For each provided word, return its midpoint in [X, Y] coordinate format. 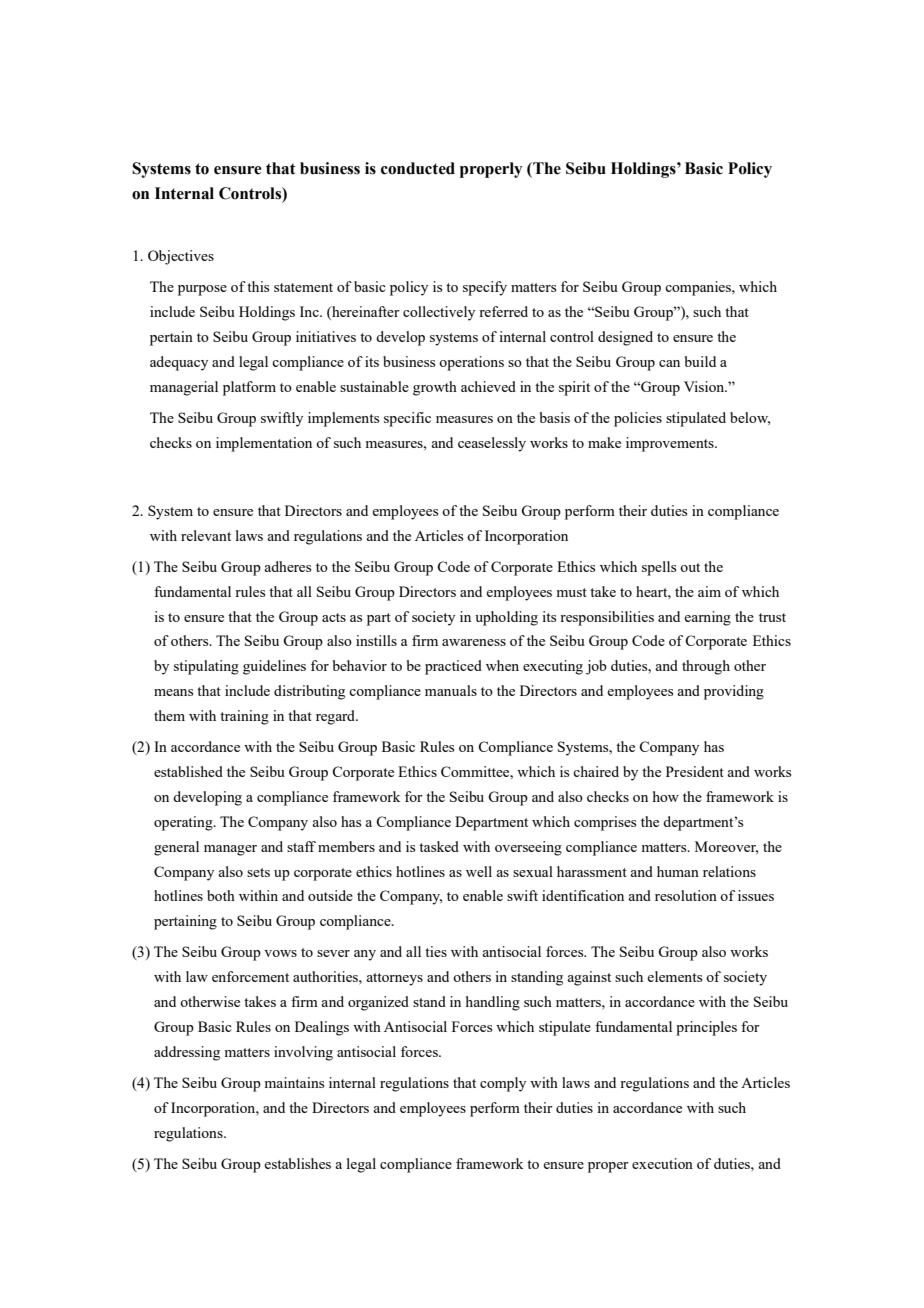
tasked [439, 846]
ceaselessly [492, 444]
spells [659, 568]
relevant [206, 535]
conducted [418, 168]
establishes [297, 1163]
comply [503, 1084]
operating [184, 823]
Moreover [726, 847]
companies [699, 288]
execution [662, 1163]
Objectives [181, 257]
